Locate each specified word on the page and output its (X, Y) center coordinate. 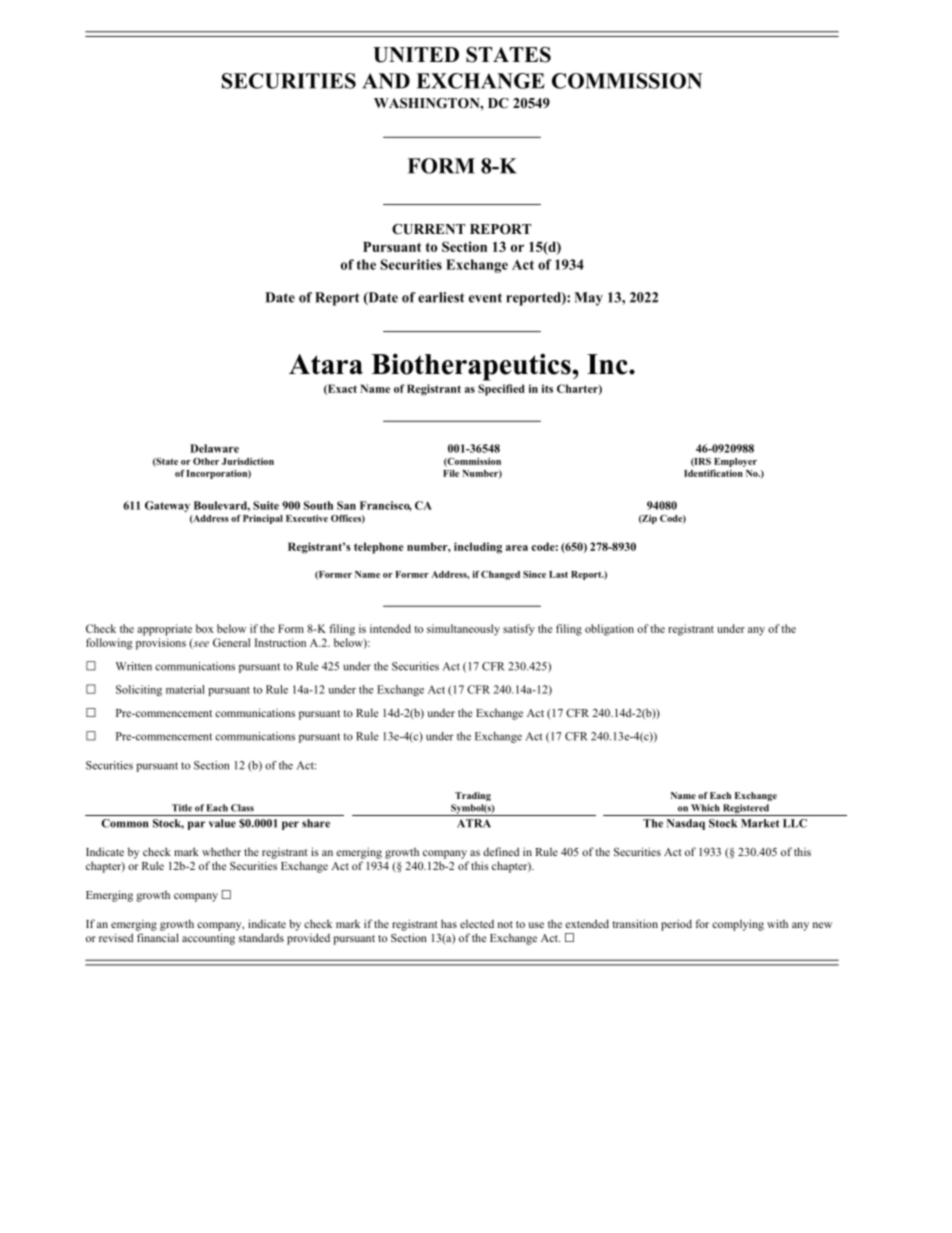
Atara (326, 364)
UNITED (416, 55)
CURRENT (428, 229)
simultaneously (463, 630)
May (588, 299)
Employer (735, 462)
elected (477, 923)
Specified (501, 390)
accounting (208, 939)
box (205, 628)
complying (738, 925)
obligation (609, 630)
